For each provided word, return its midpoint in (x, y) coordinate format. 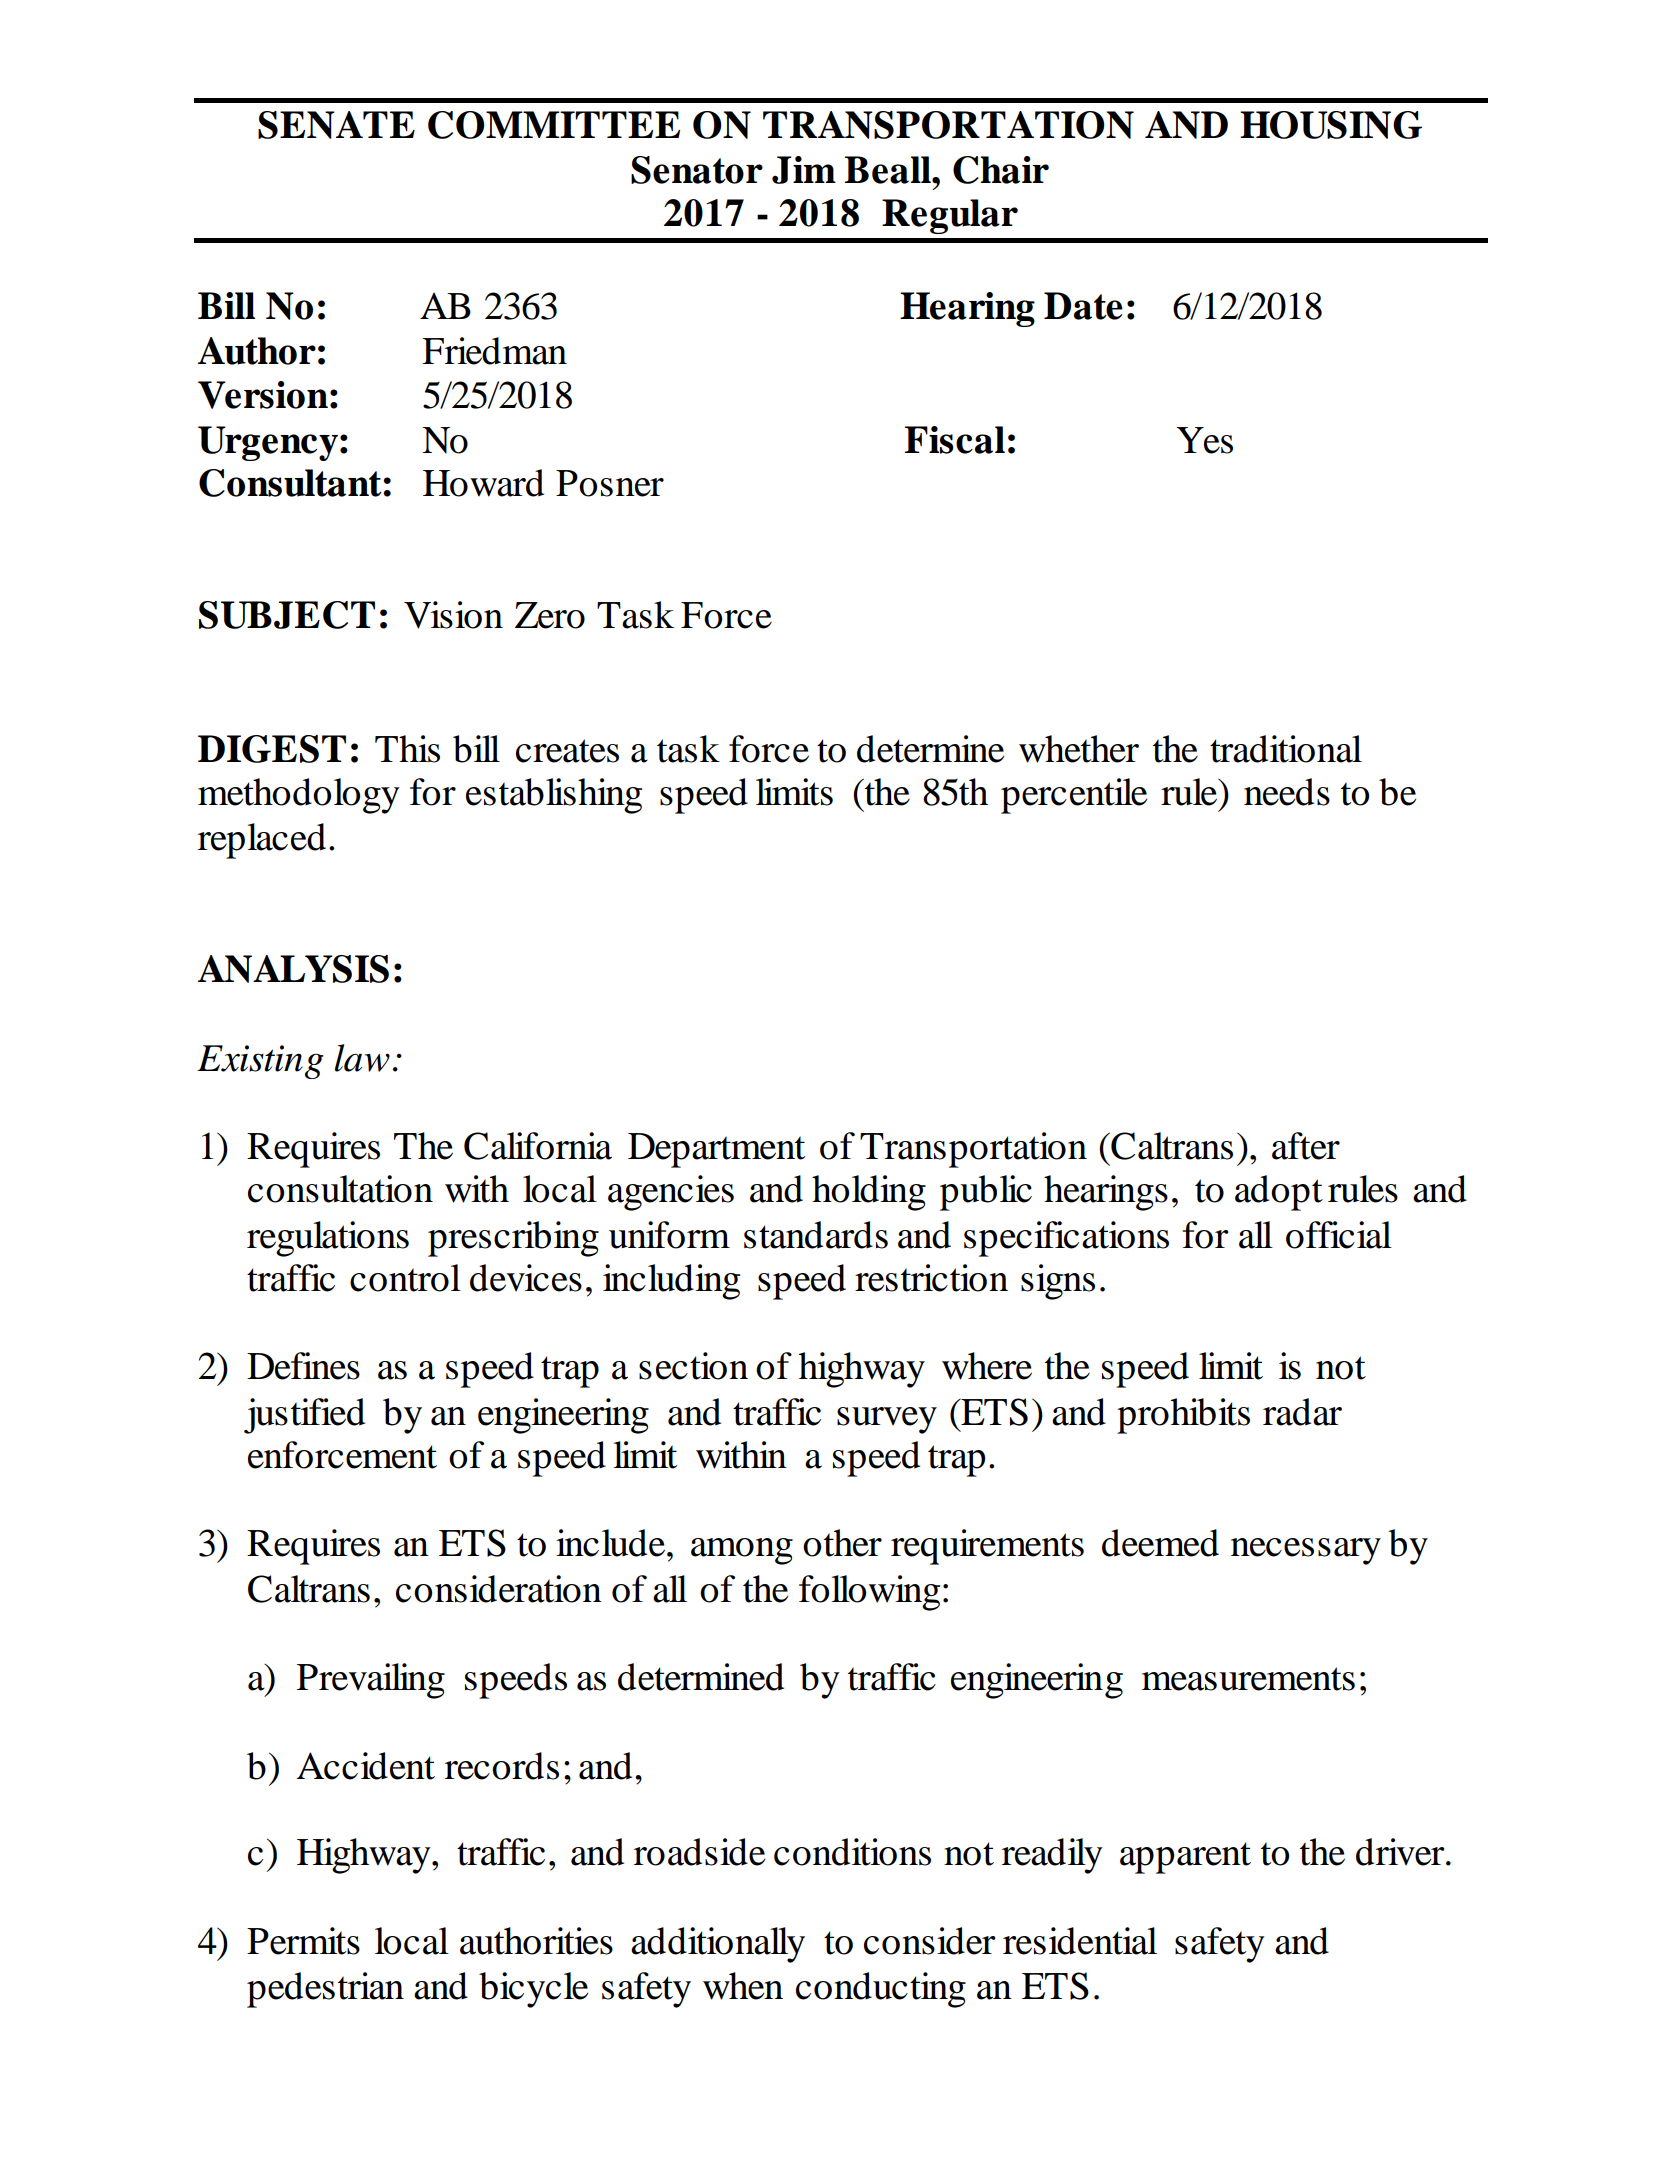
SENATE (336, 125)
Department (716, 1150)
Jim (804, 170)
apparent (1185, 1858)
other (842, 1543)
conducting (881, 1990)
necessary (1306, 1551)
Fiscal (955, 440)
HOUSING (1331, 125)
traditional (1286, 749)
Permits (303, 1941)
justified (304, 1416)
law (362, 1058)
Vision (453, 615)
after (1306, 1146)
